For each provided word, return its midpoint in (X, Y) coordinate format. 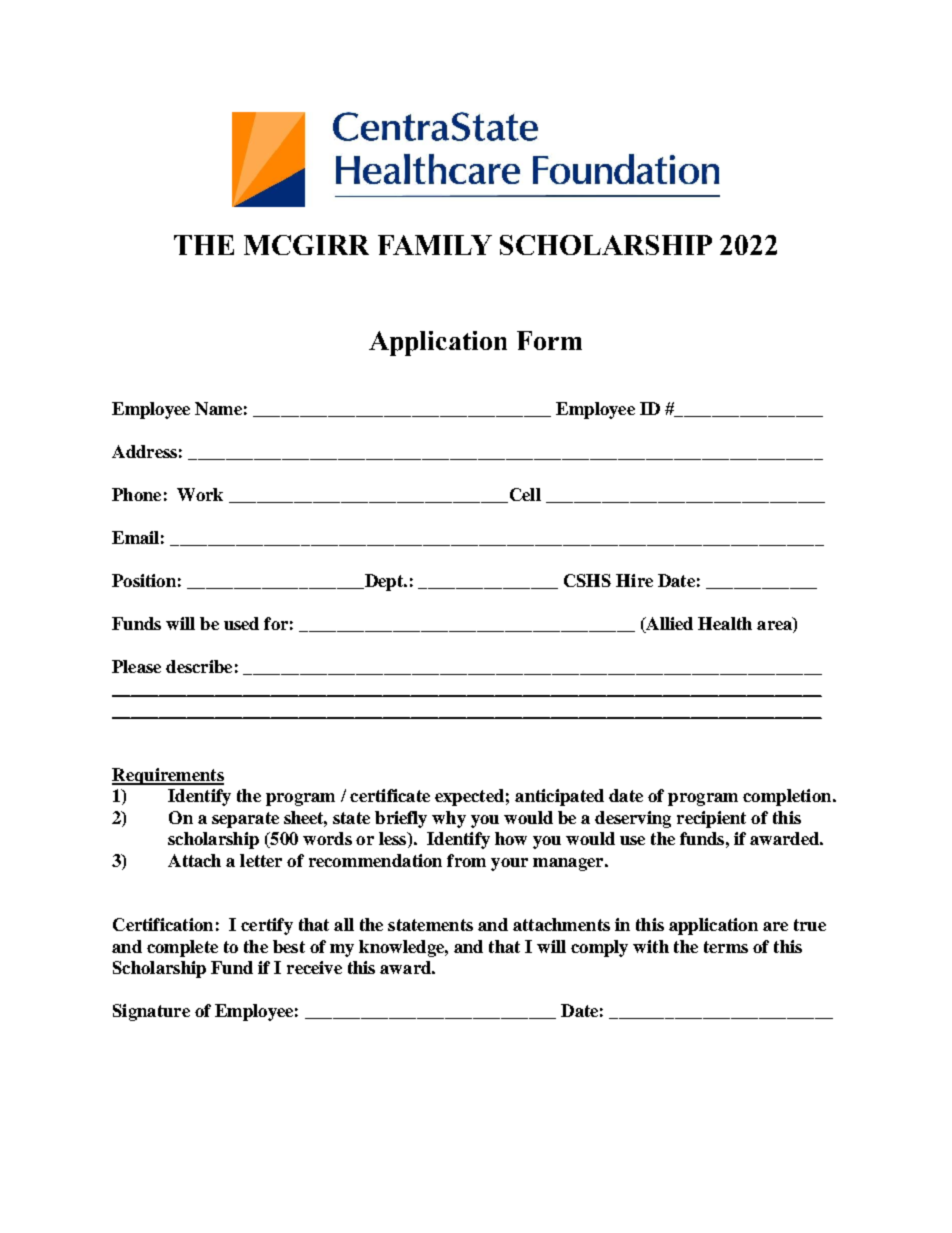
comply (599, 948)
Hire (634, 580)
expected (469, 797)
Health (725, 623)
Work (200, 494)
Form (549, 340)
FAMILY (435, 245)
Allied (668, 625)
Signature (151, 1012)
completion (788, 797)
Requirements (168, 776)
